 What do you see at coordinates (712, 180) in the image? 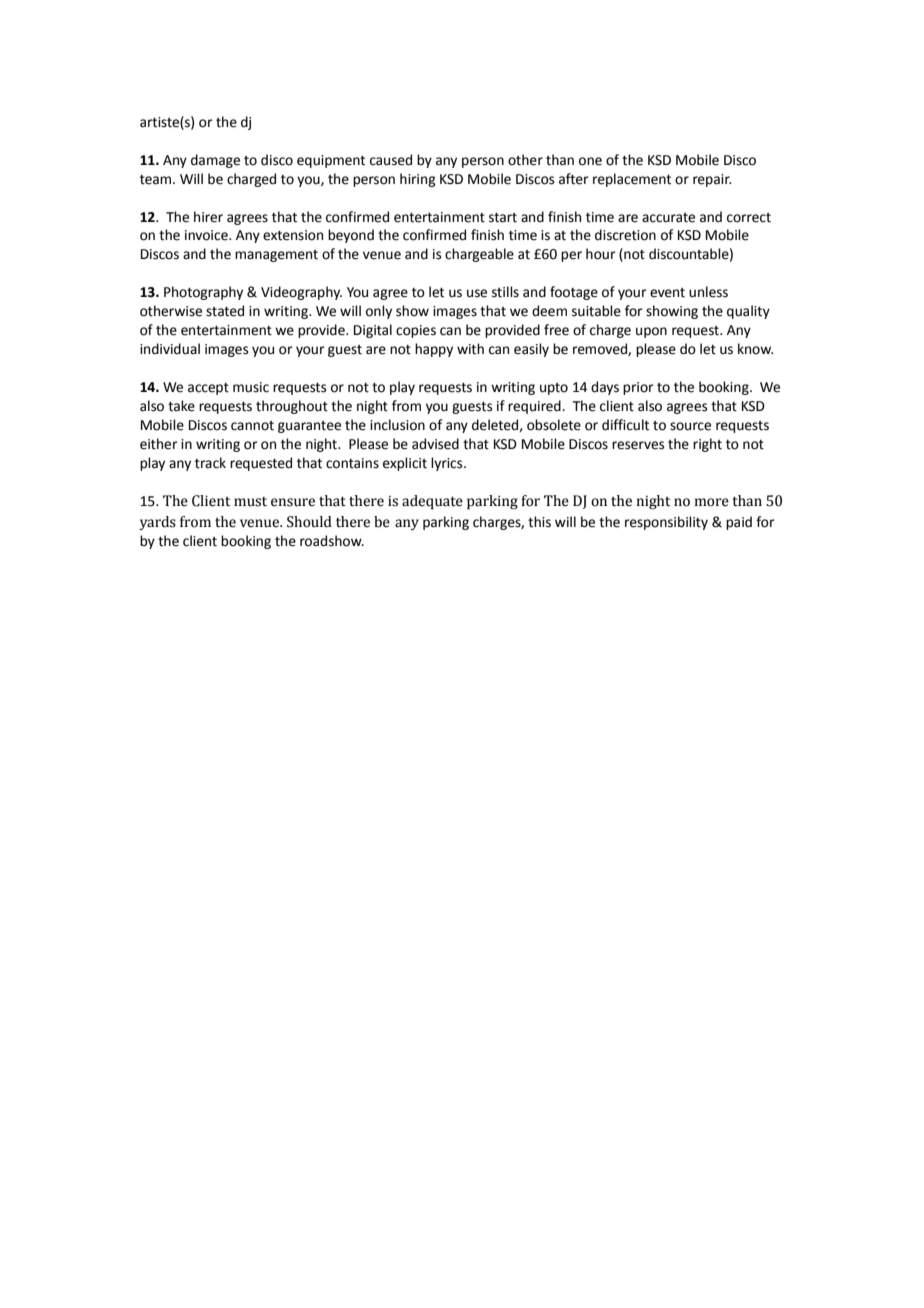
I see `repair` at bounding box center [712, 180].
